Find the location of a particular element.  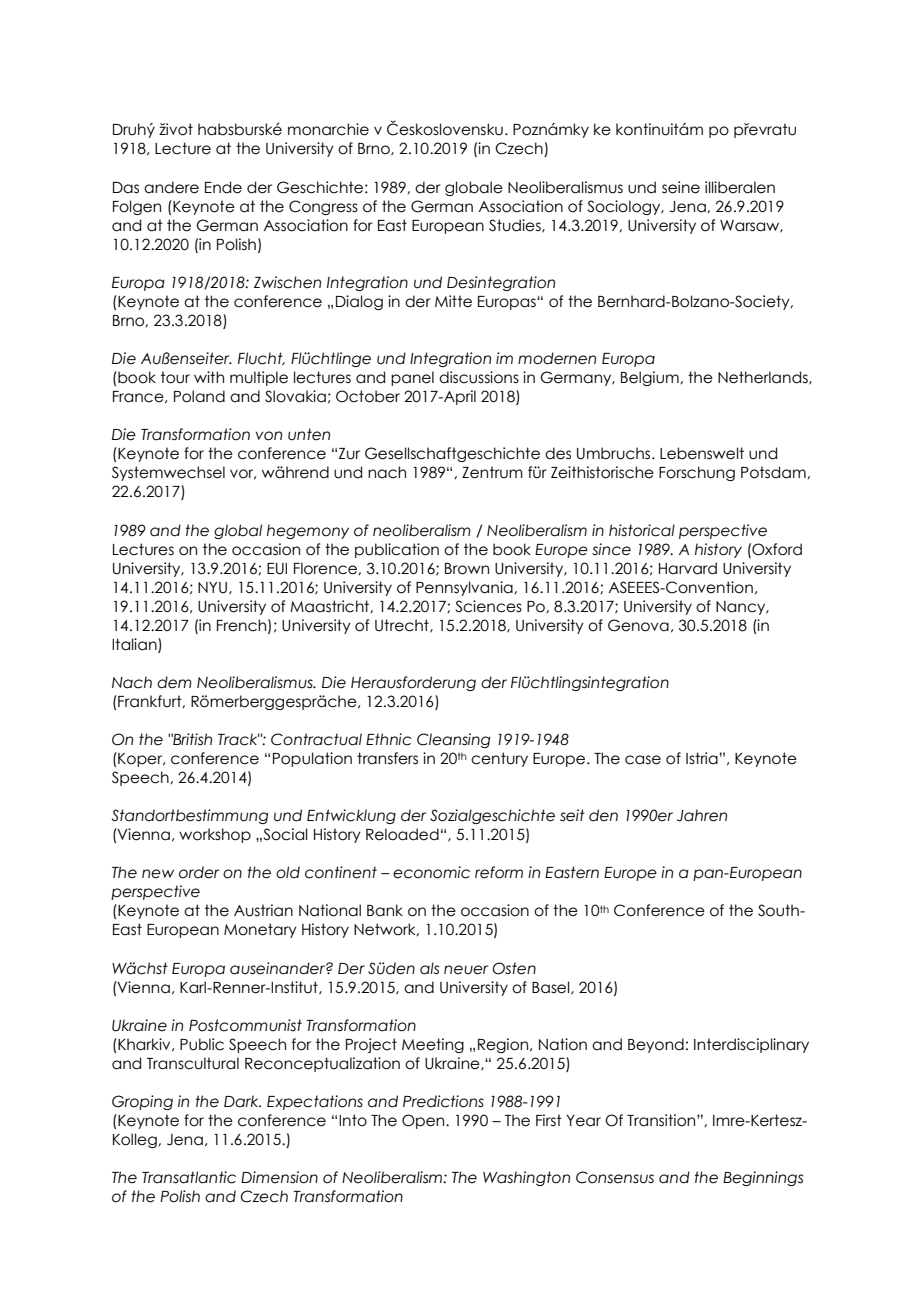

Open is located at coordinates (424, 1121).
